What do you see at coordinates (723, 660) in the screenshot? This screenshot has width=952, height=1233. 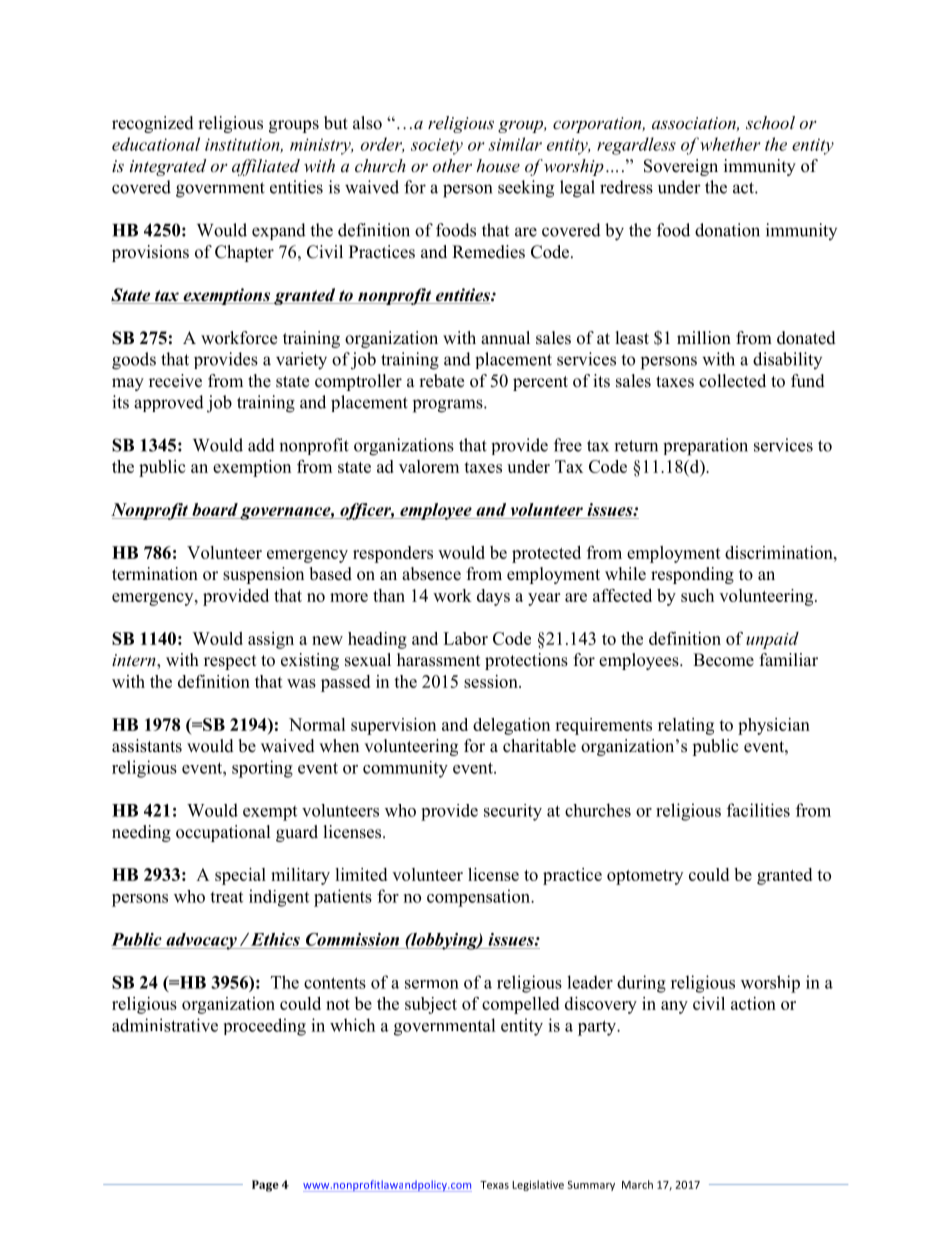 I see `Become` at bounding box center [723, 660].
